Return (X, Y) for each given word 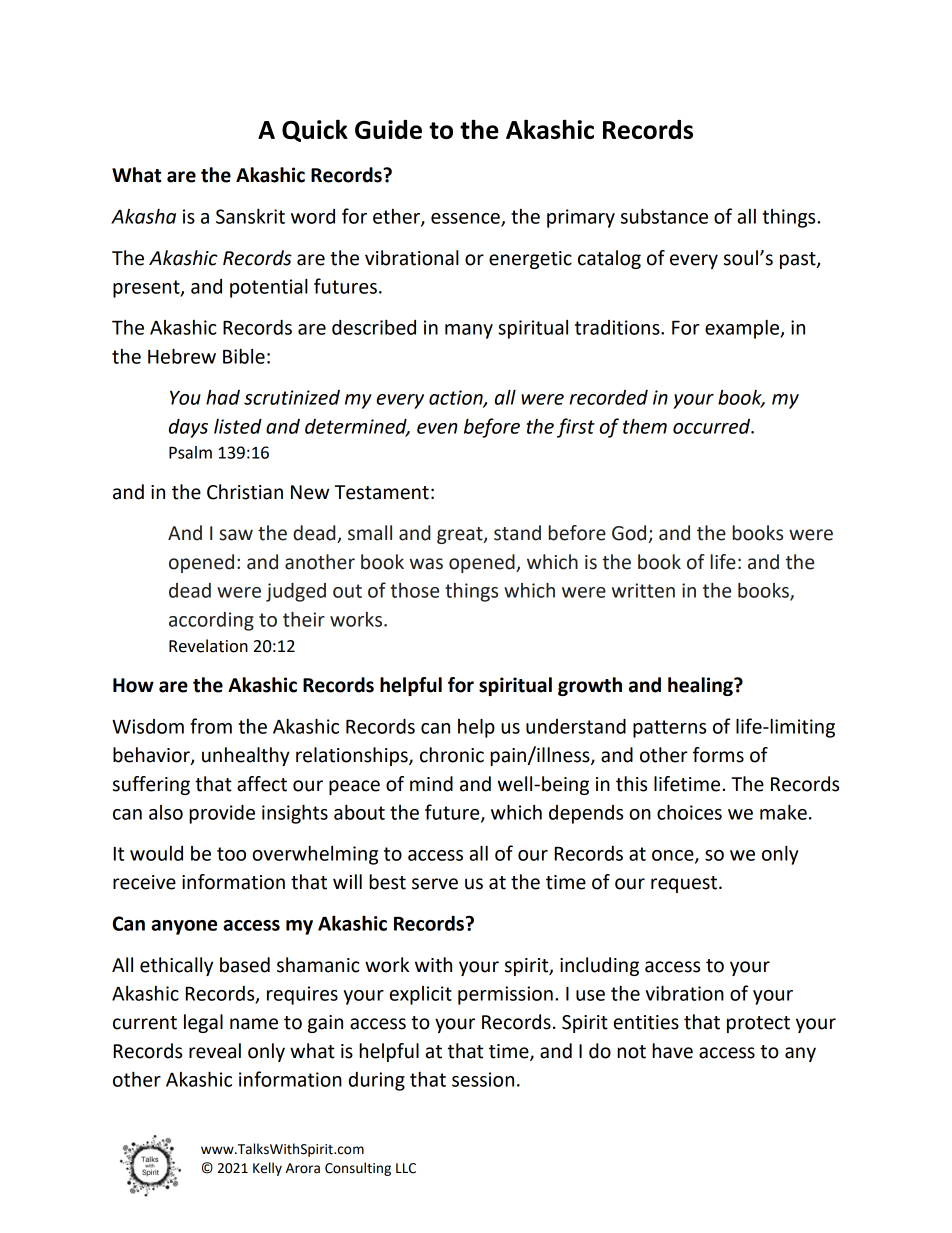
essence (466, 219)
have (672, 1051)
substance (664, 216)
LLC (406, 1168)
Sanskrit (250, 216)
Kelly (267, 1169)
